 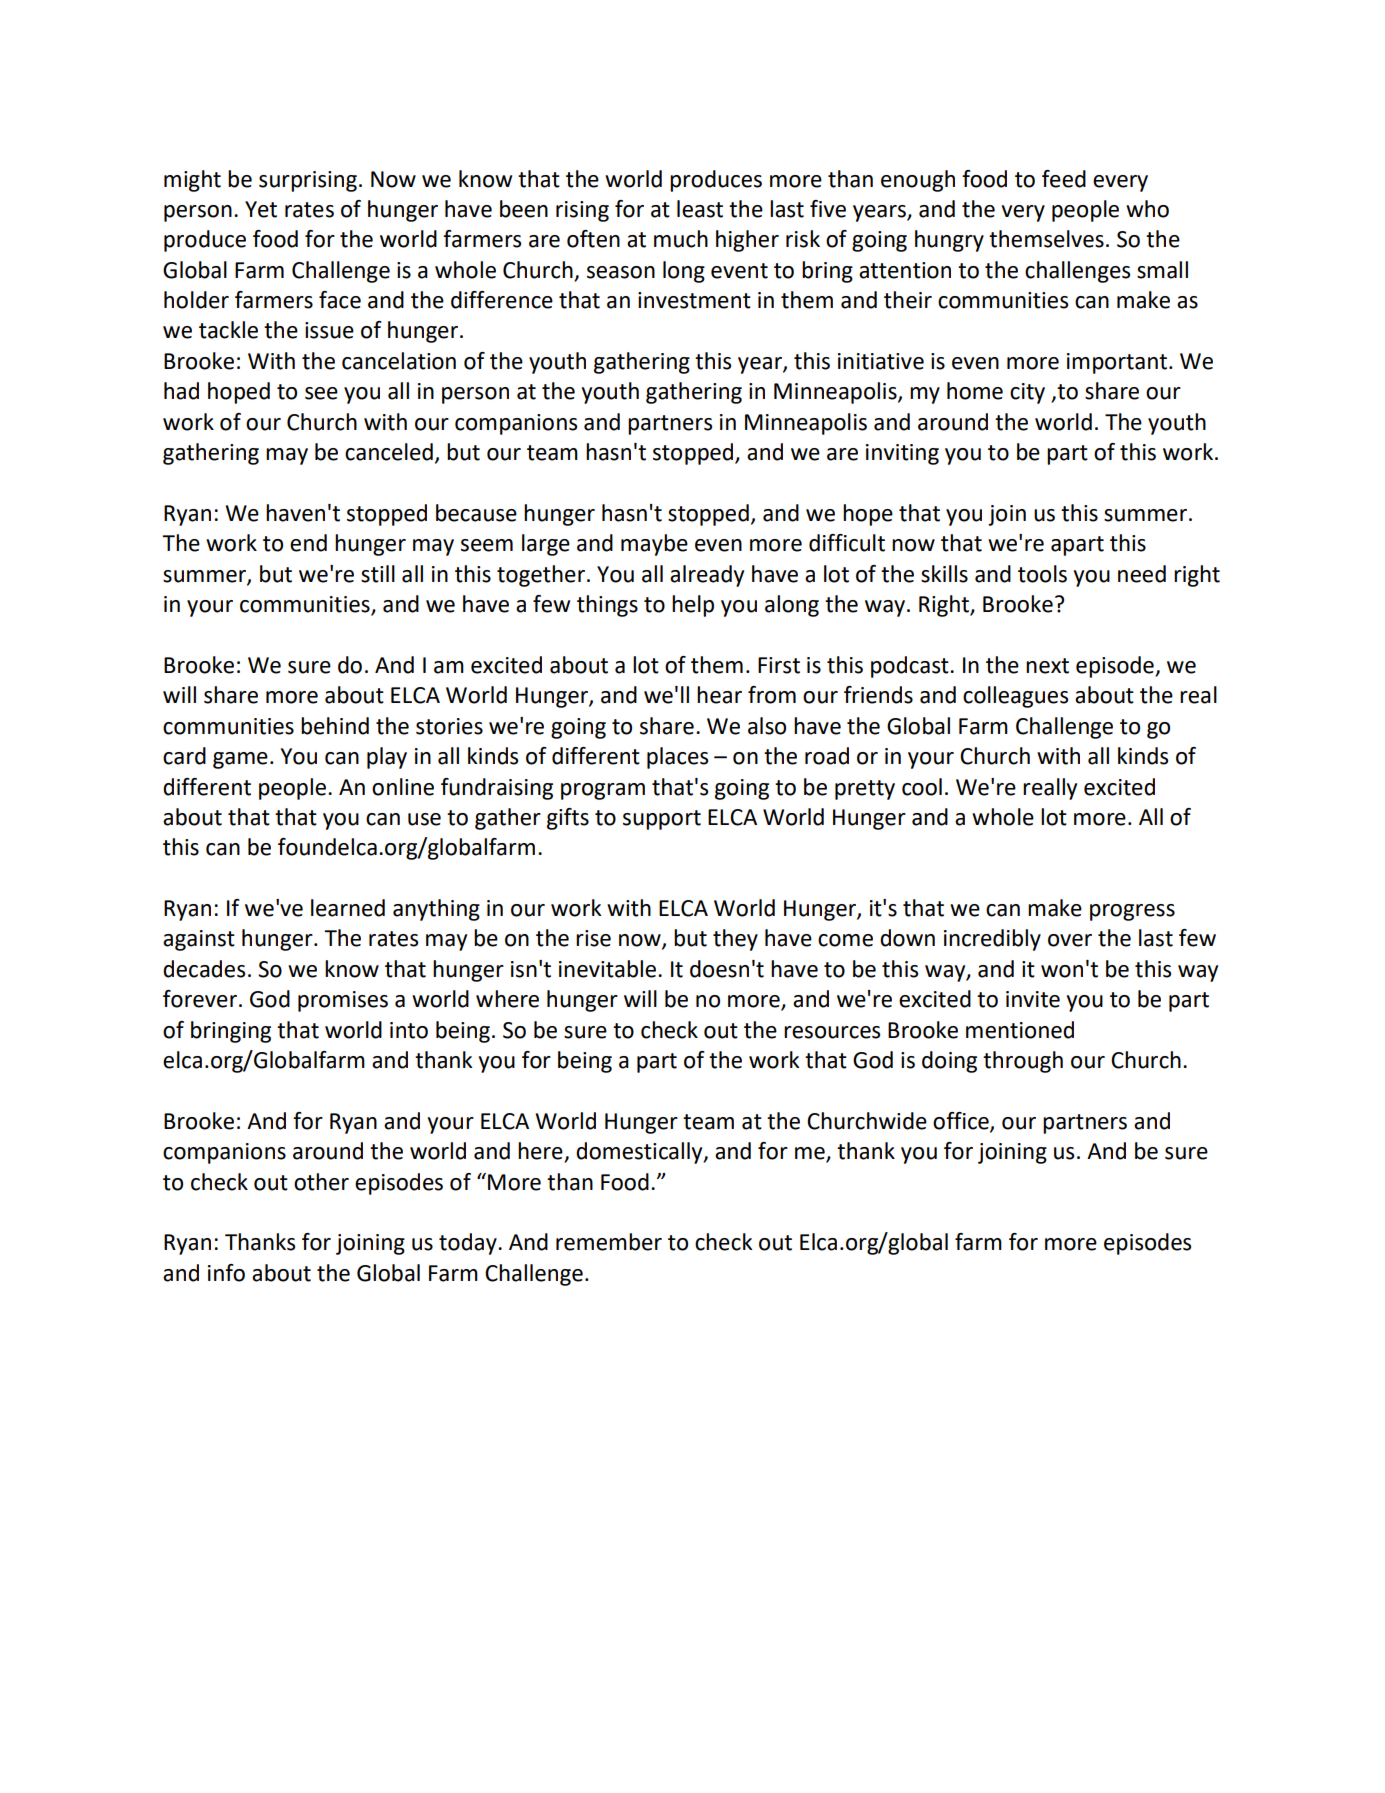 I want to click on still, so click(x=378, y=574).
